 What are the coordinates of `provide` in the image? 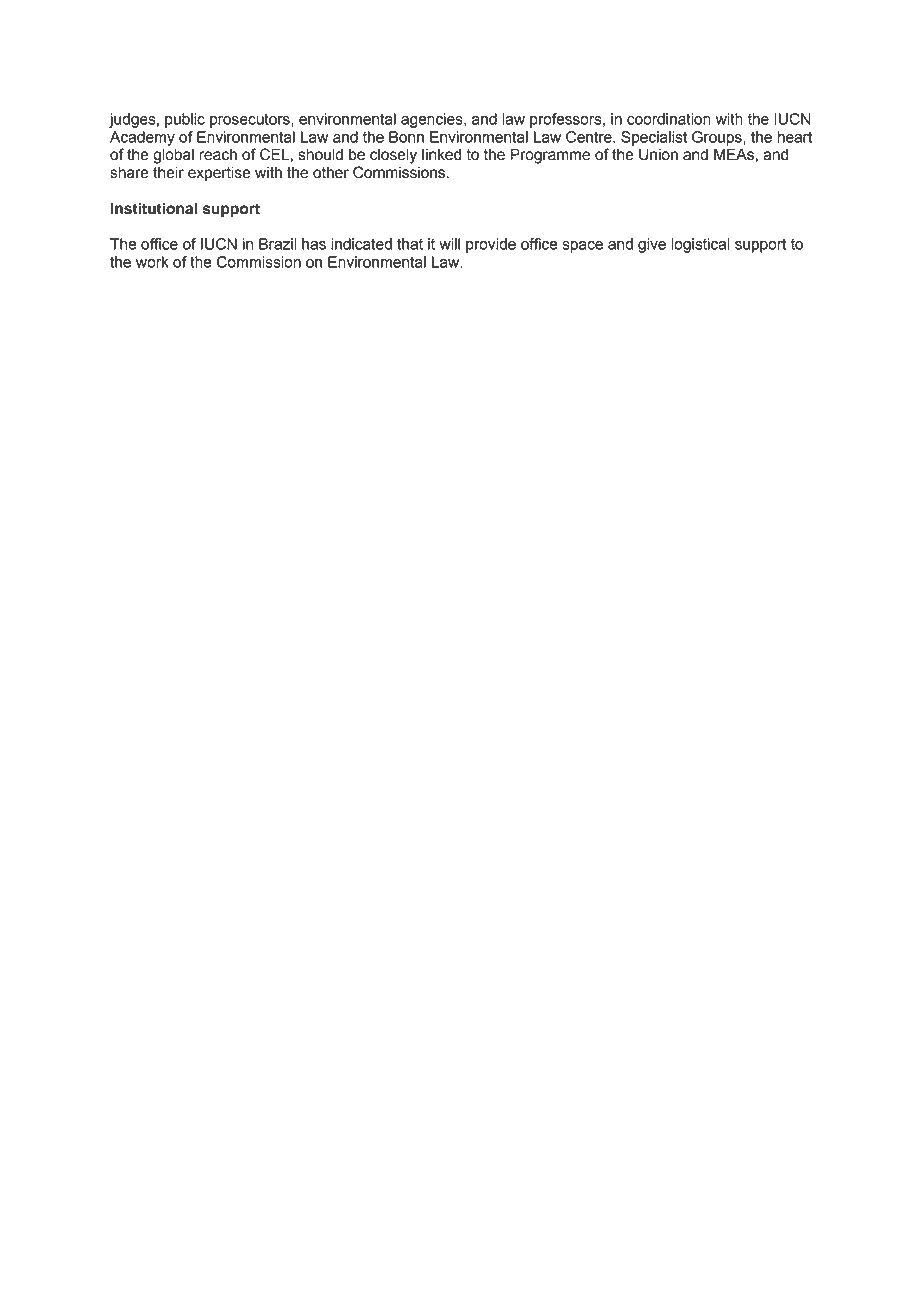 It's located at (491, 245).
